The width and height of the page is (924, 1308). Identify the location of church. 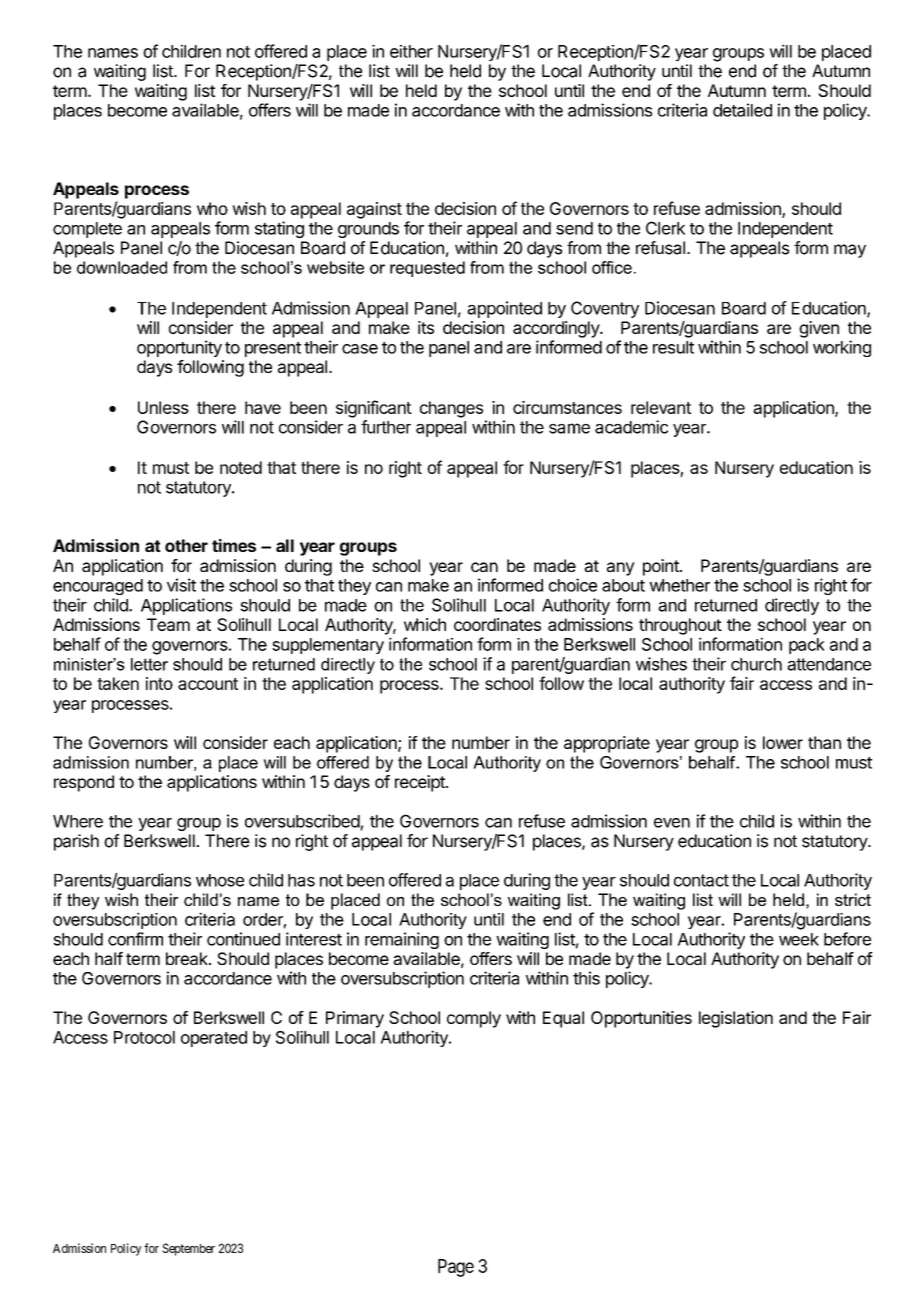
(756, 664).
